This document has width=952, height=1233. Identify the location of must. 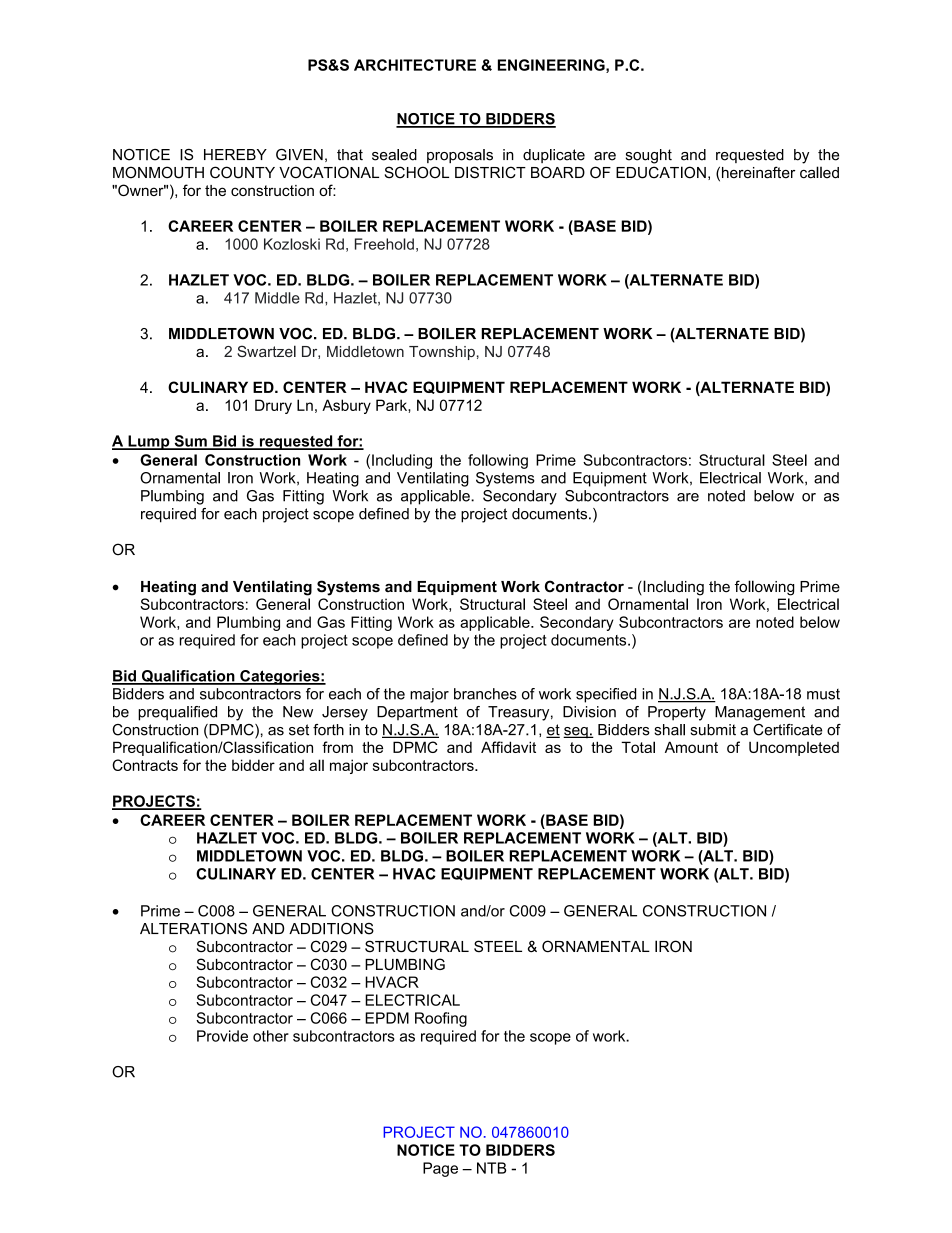
(823, 694).
